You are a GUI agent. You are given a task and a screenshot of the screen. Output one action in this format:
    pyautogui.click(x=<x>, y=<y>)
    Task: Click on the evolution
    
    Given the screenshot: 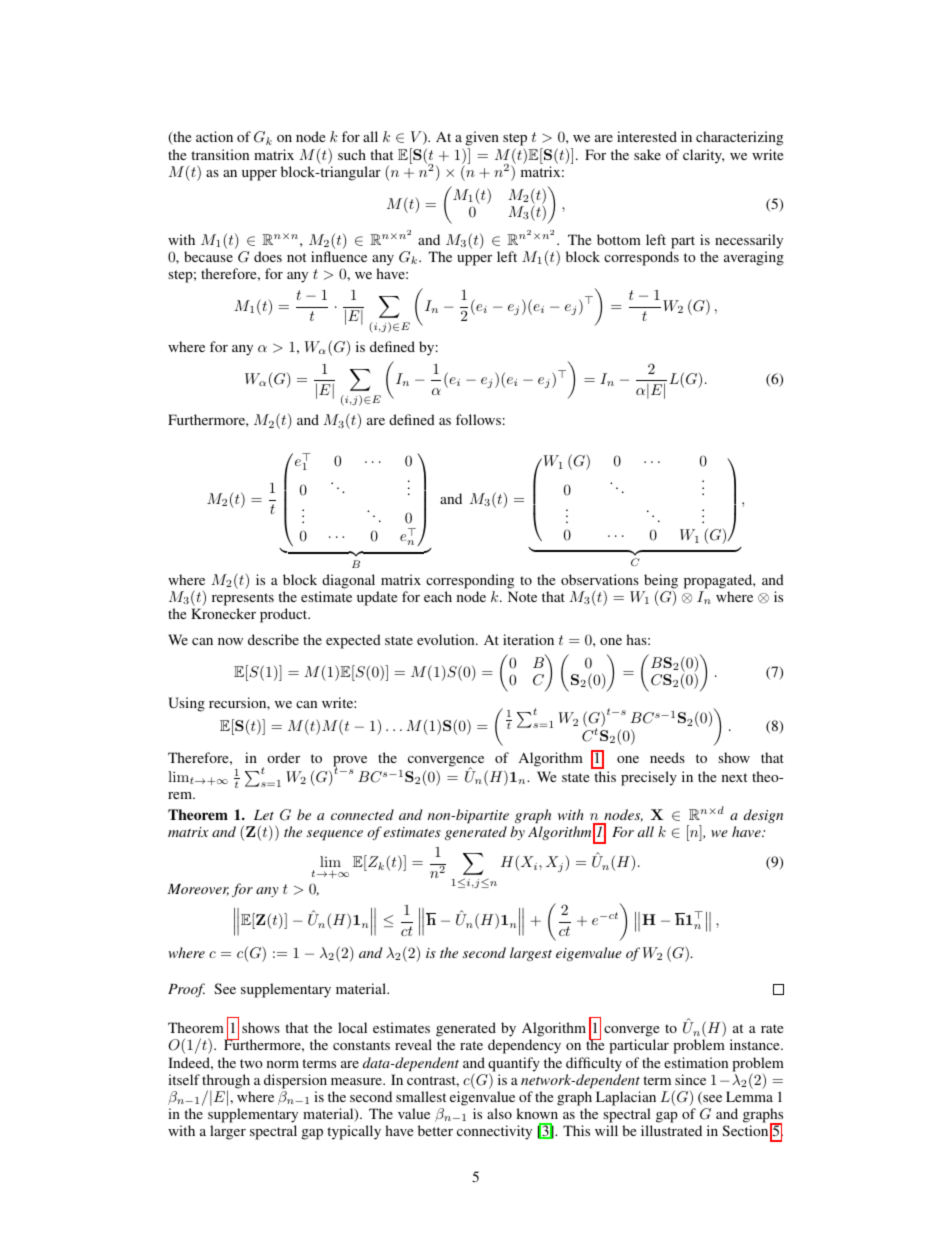 What is the action you would take?
    pyautogui.click(x=447, y=639)
